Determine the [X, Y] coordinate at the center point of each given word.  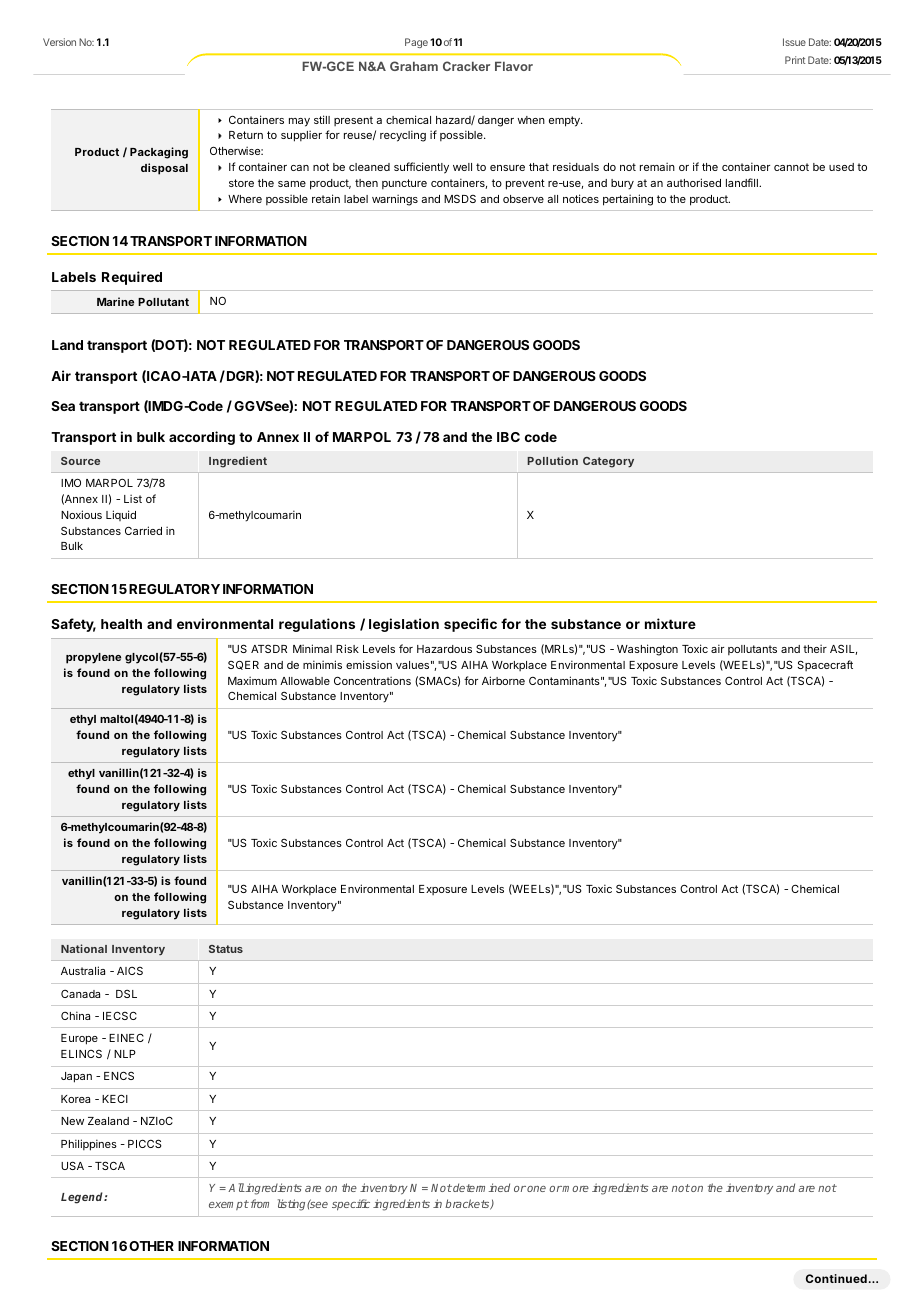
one [536, 1189]
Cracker [466, 66]
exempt [229, 1205]
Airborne [503, 680]
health [121, 624]
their [815, 648]
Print [795, 60]
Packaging [159, 153]
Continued [836, 1278]
